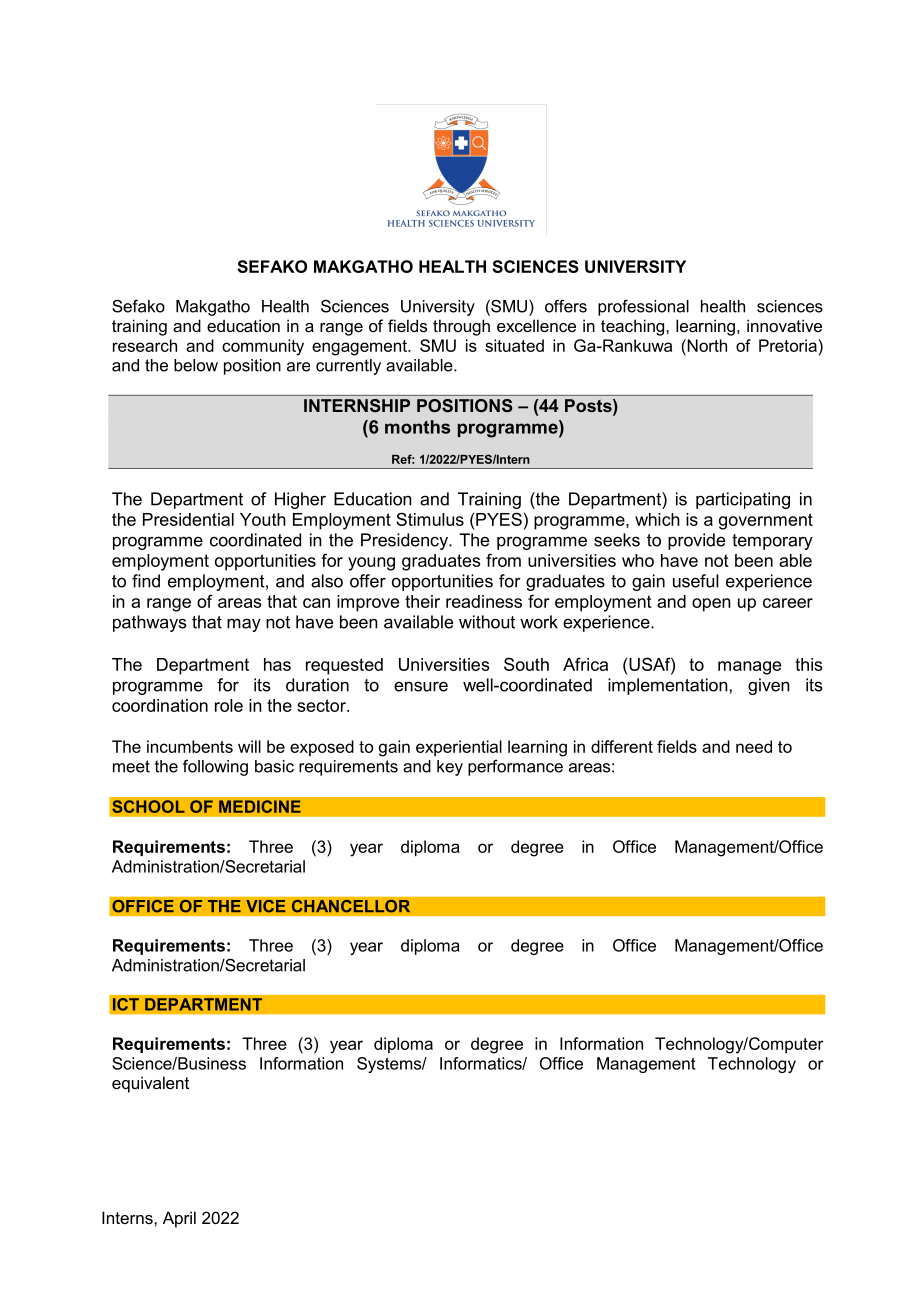 The image size is (924, 1307). What do you see at coordinates (196, 365) in the screenshot?
I see `below` at bounding box center [196, 365].
